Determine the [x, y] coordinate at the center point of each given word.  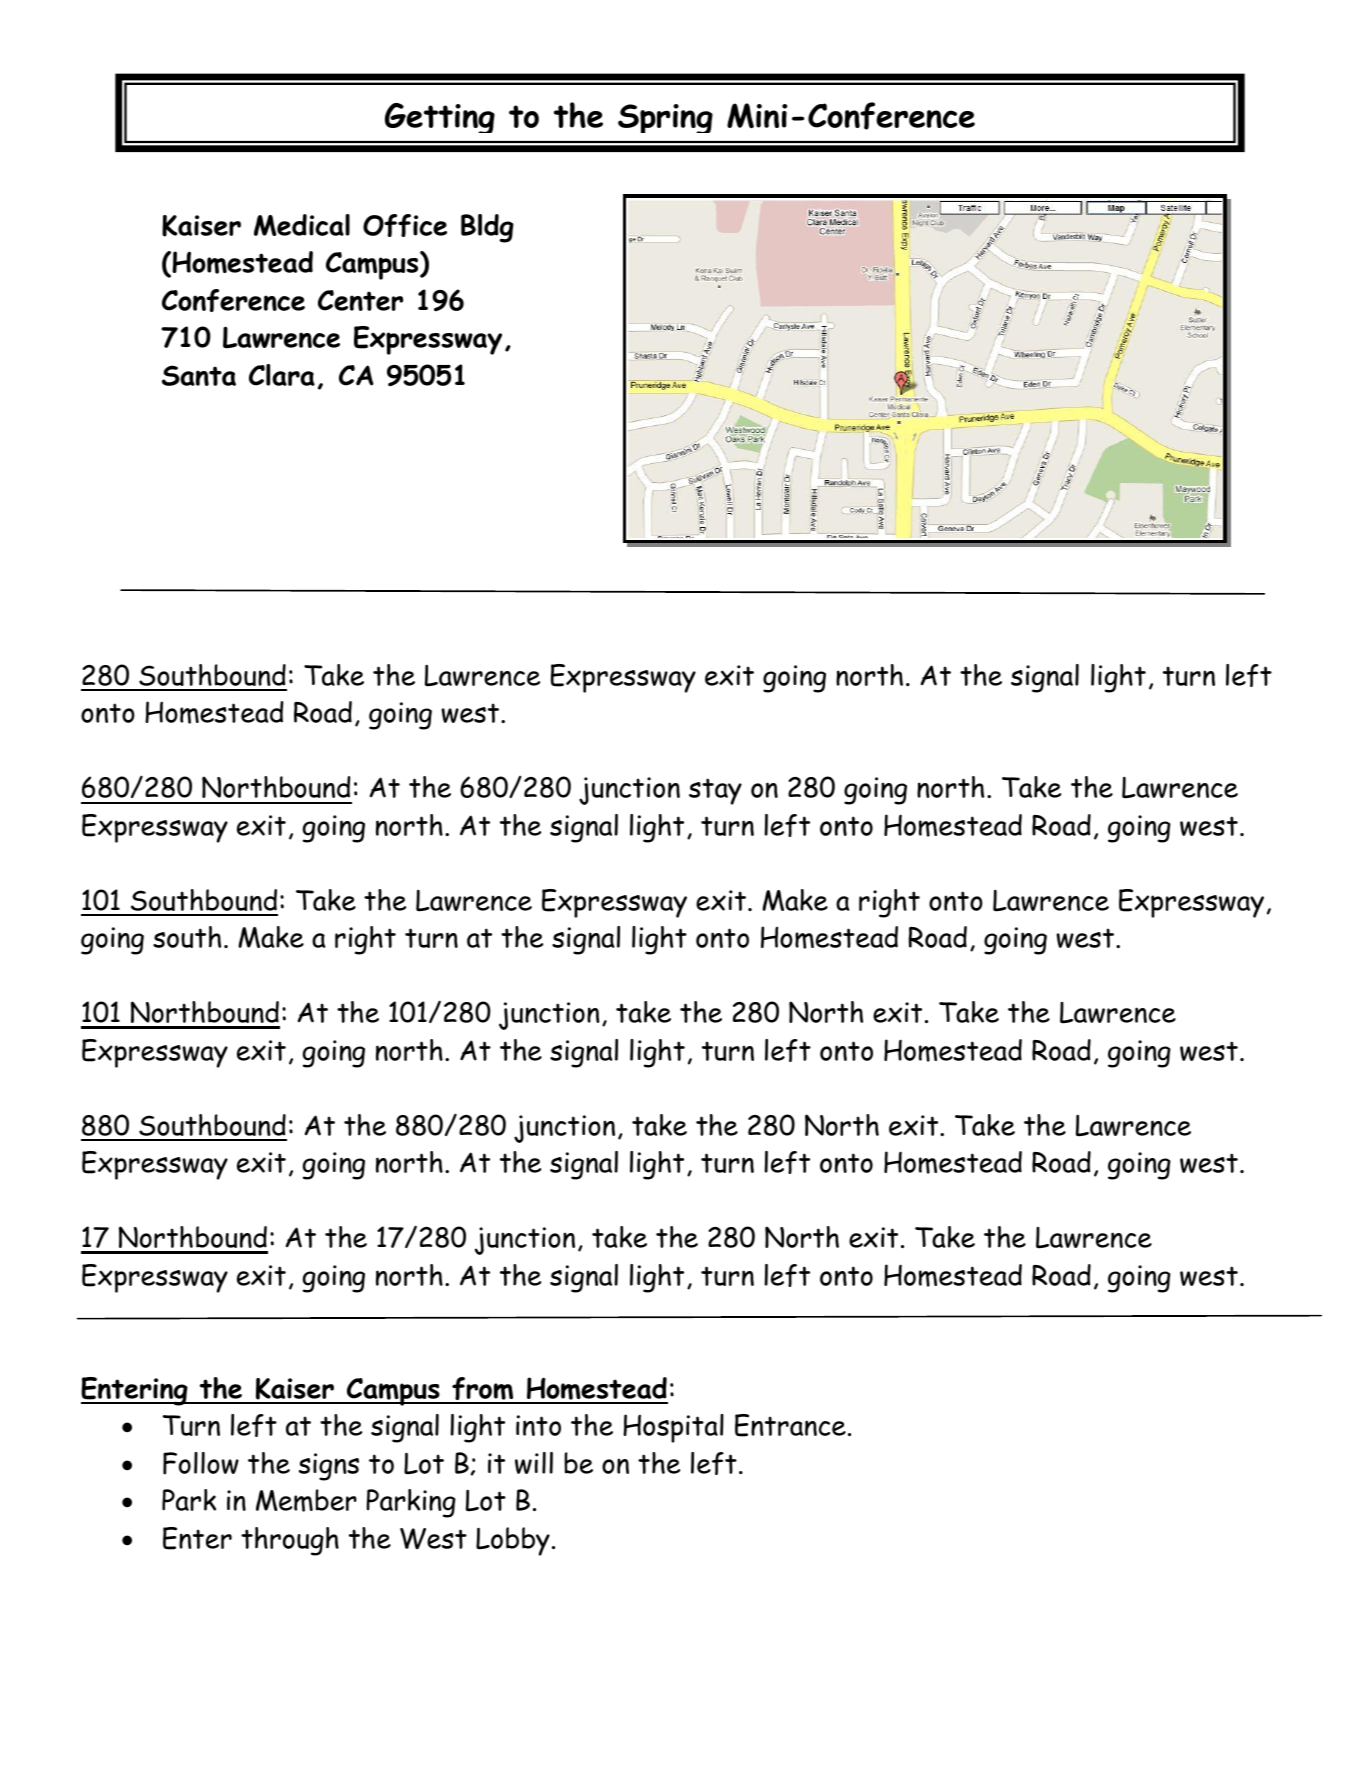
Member [306, 1500]
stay [715, 791]
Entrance [790, 1425]
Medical [302, 225]
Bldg [487, 228]
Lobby [513, 1541]
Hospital [673, 1428]
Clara [282, 375]
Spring [665, 118]
